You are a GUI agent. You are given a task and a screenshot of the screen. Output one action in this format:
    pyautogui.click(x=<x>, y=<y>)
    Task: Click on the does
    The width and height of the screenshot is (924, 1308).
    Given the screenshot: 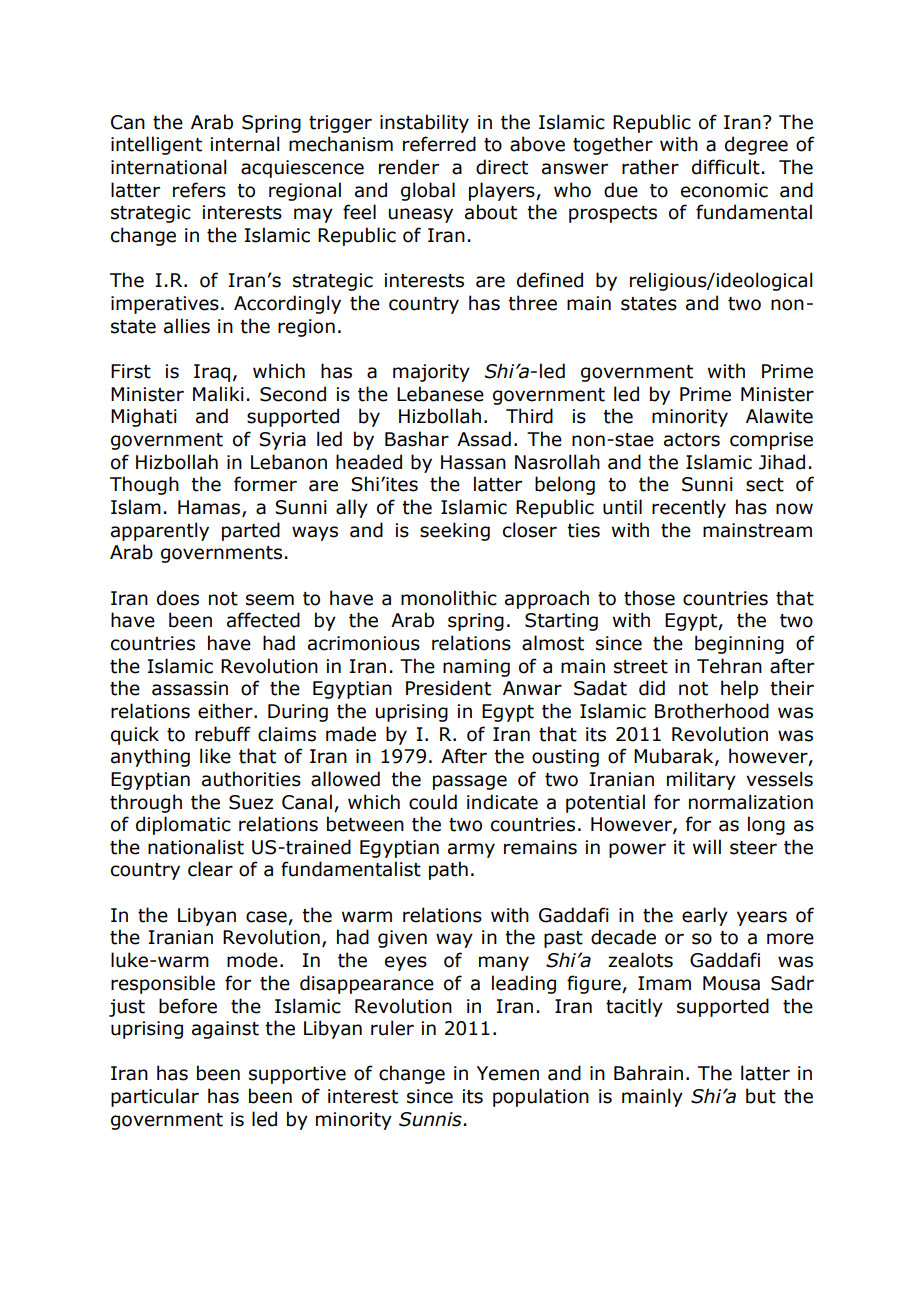 What is the action you would take?
    pyautogui.click(x=178, y=598)
